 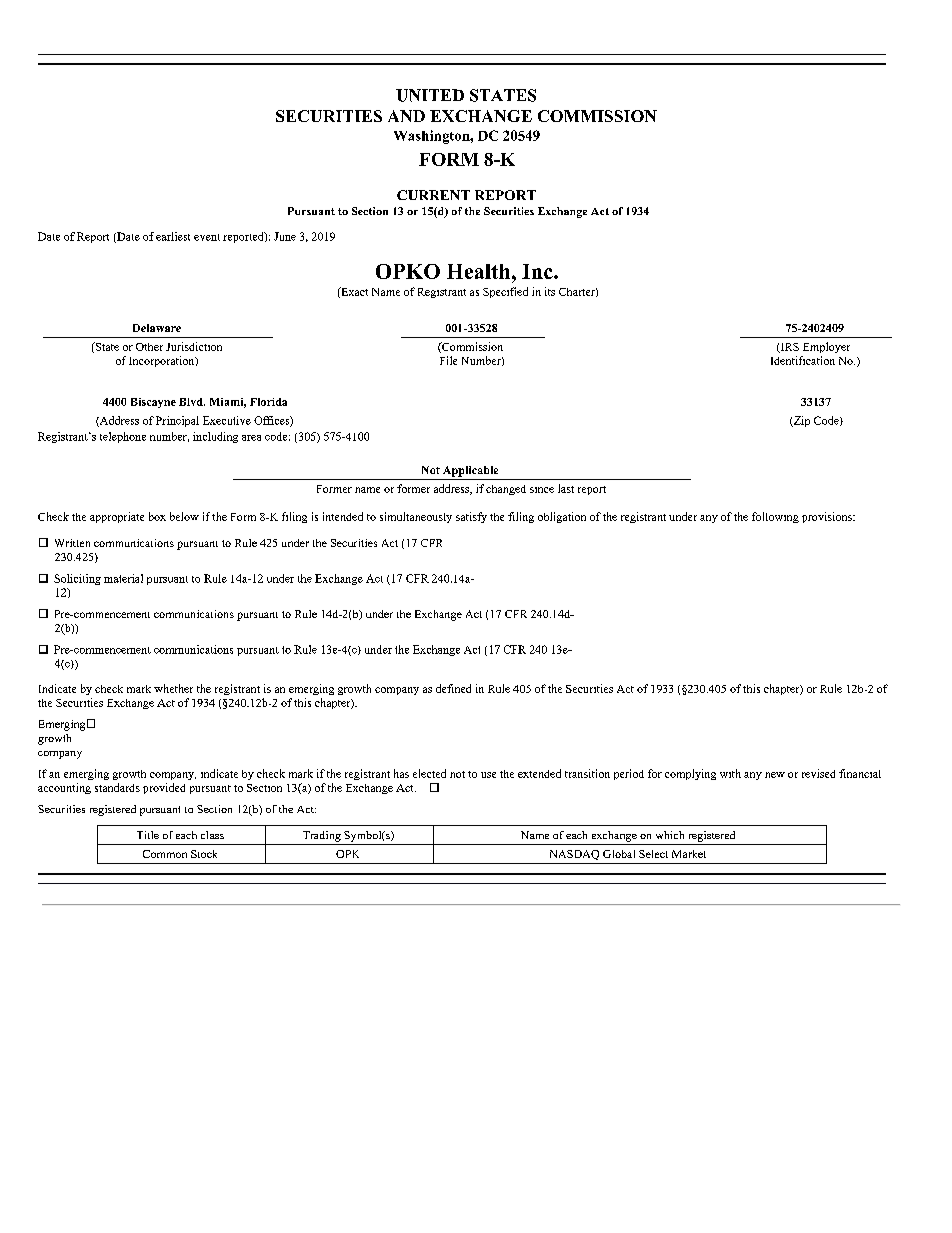 What do you see at coordinates (574, 855) in the screenshot?
I see `NASDAQ` at bounding box center [574, 855].
